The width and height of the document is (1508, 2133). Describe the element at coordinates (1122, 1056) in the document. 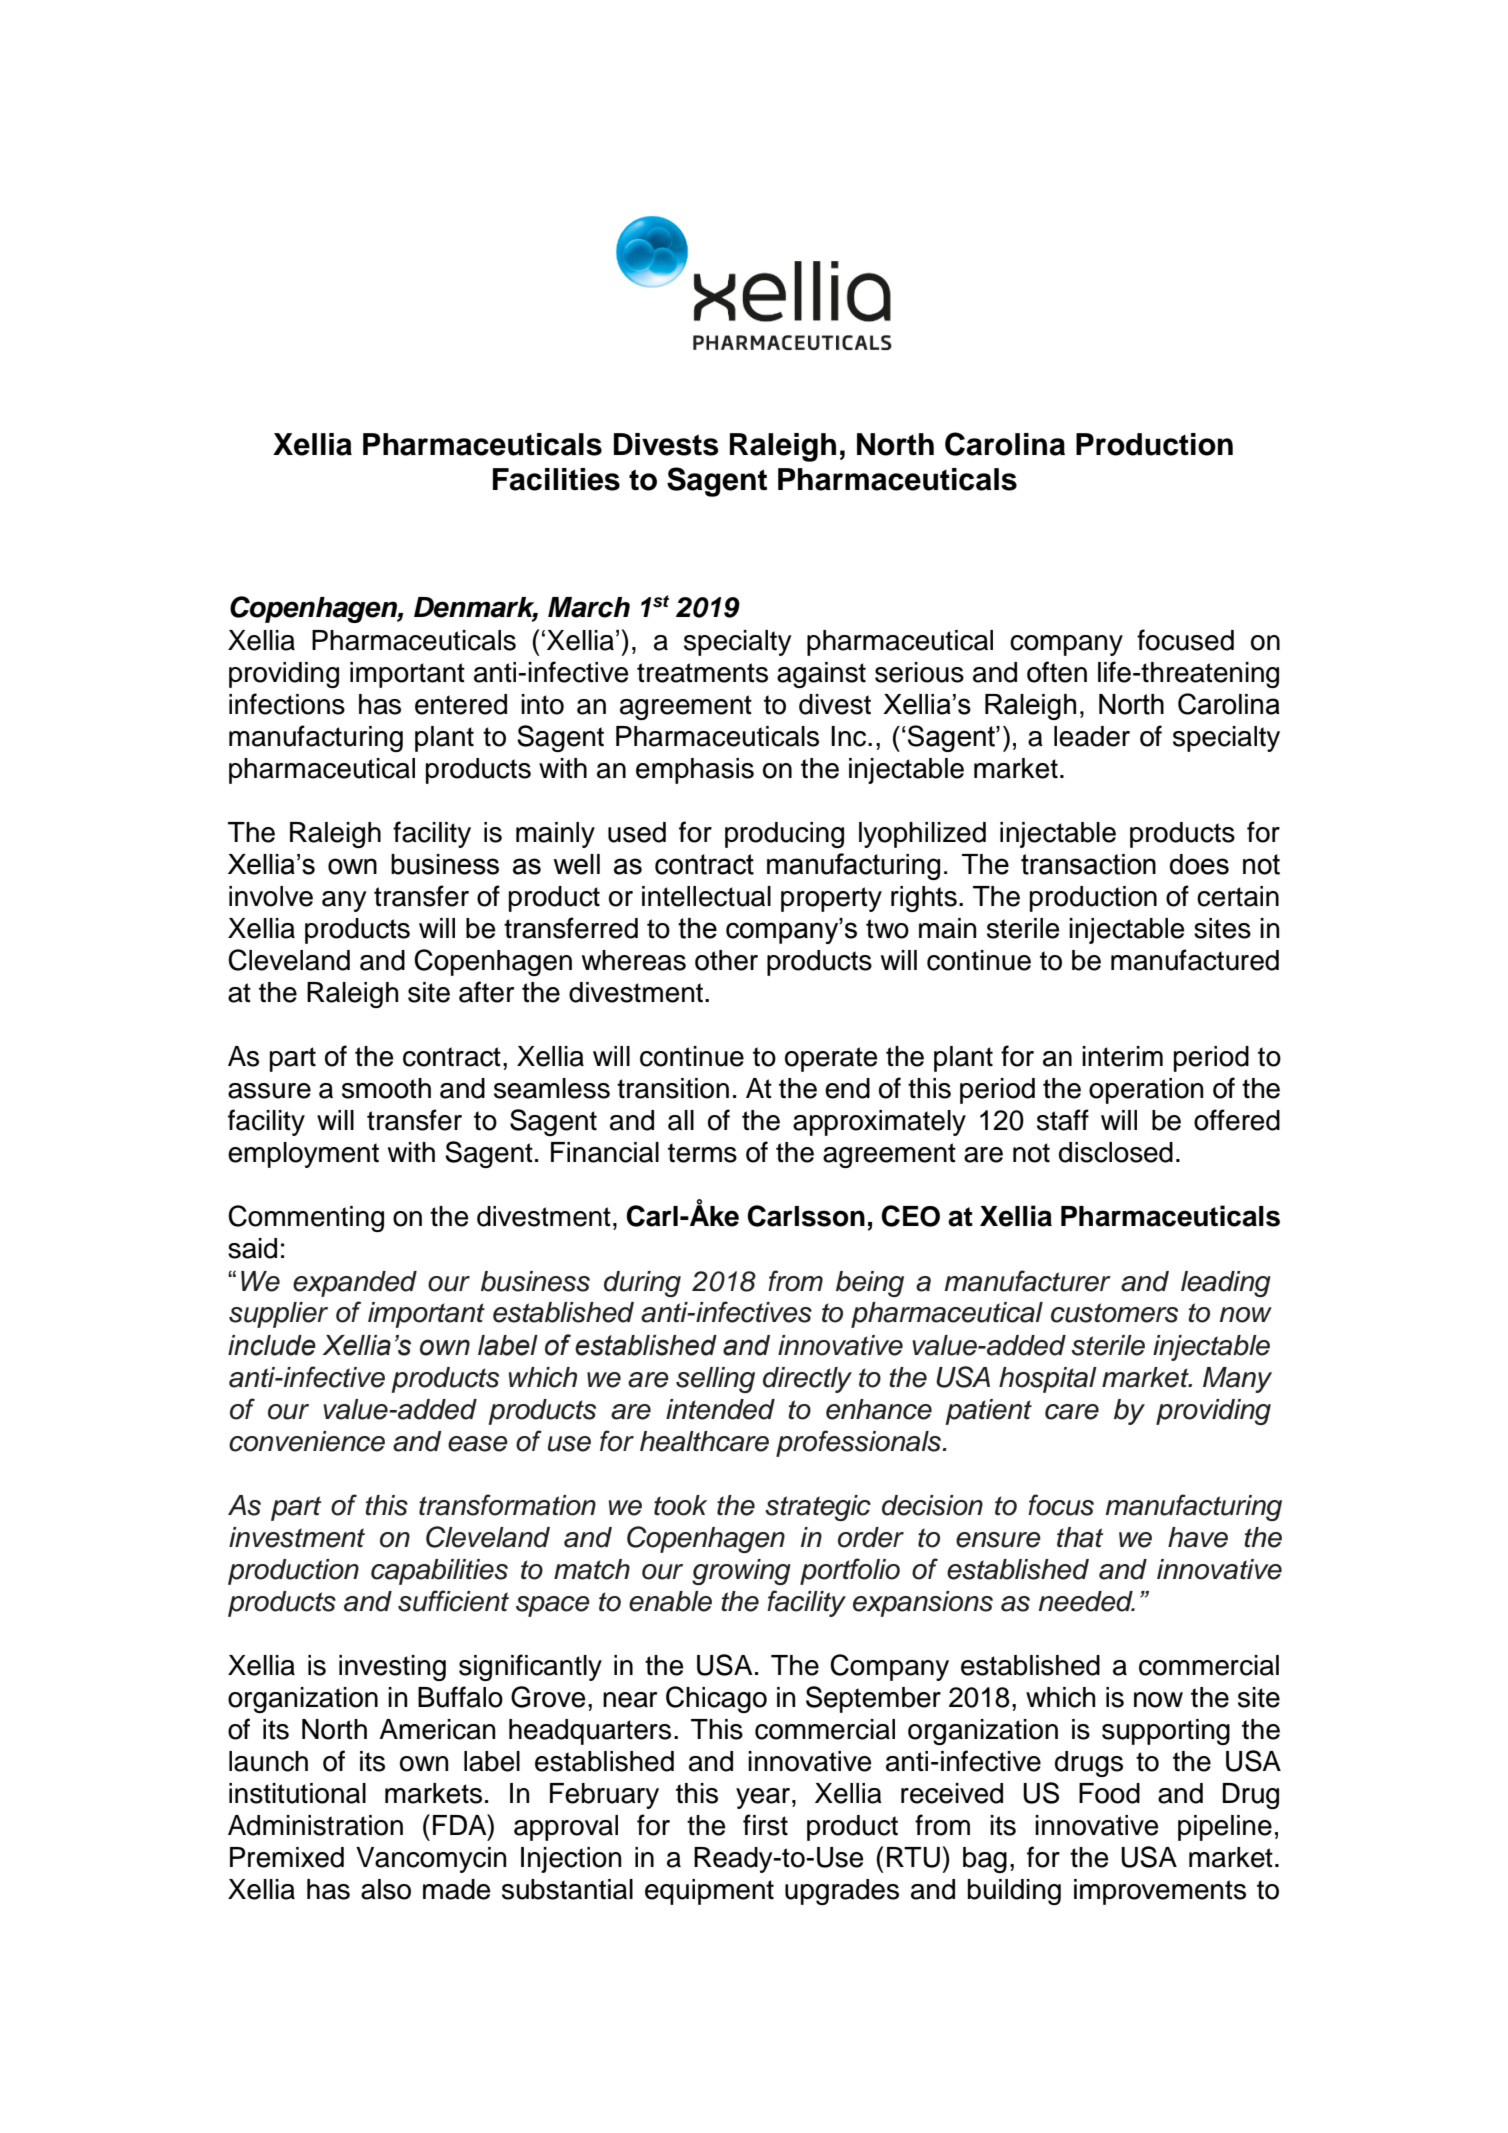

I see `interim` at that location.
